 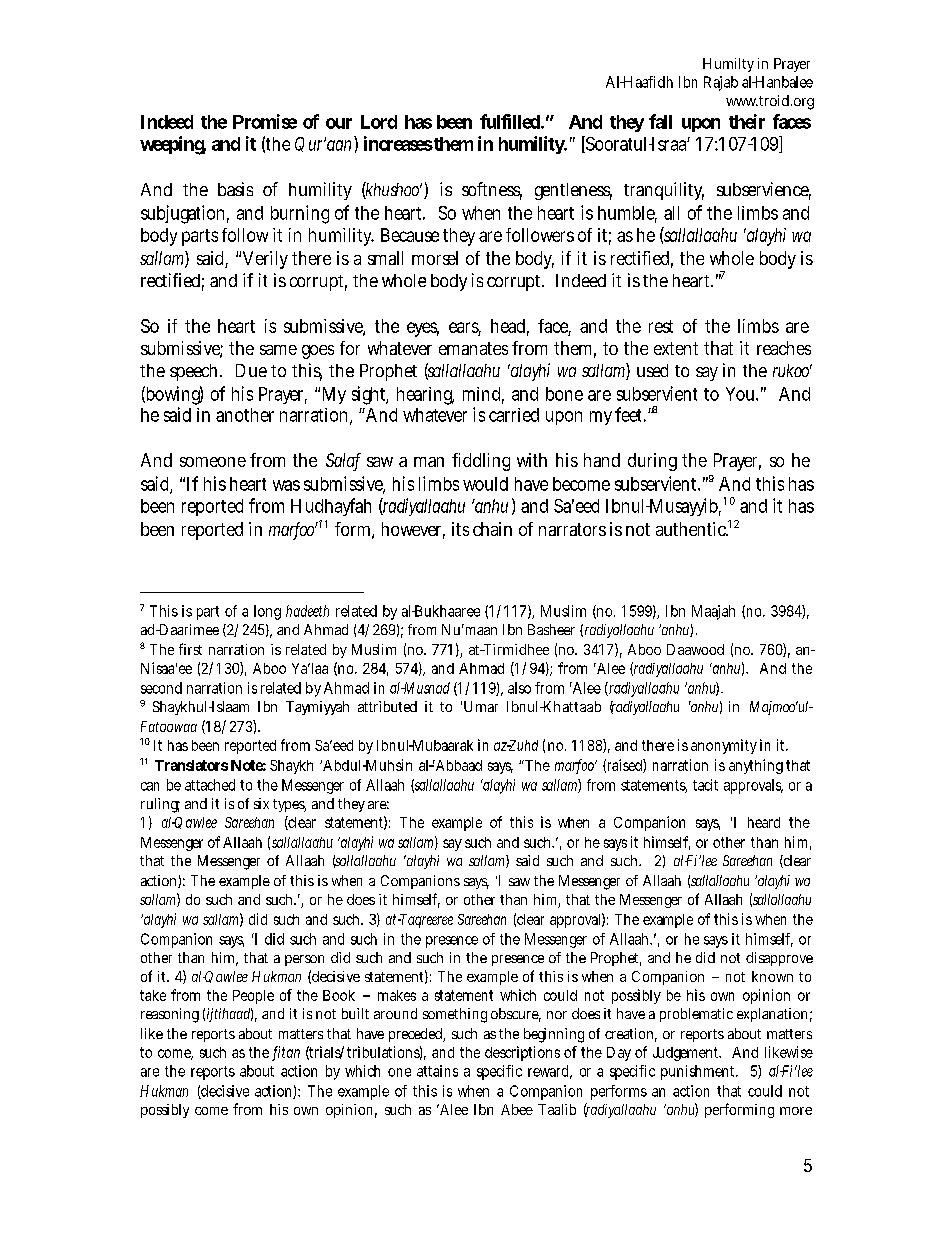 What do you see at coordinates (170, 1015) in the screenshot?
I see `reasoning` at bounding box center [170, 1015].
